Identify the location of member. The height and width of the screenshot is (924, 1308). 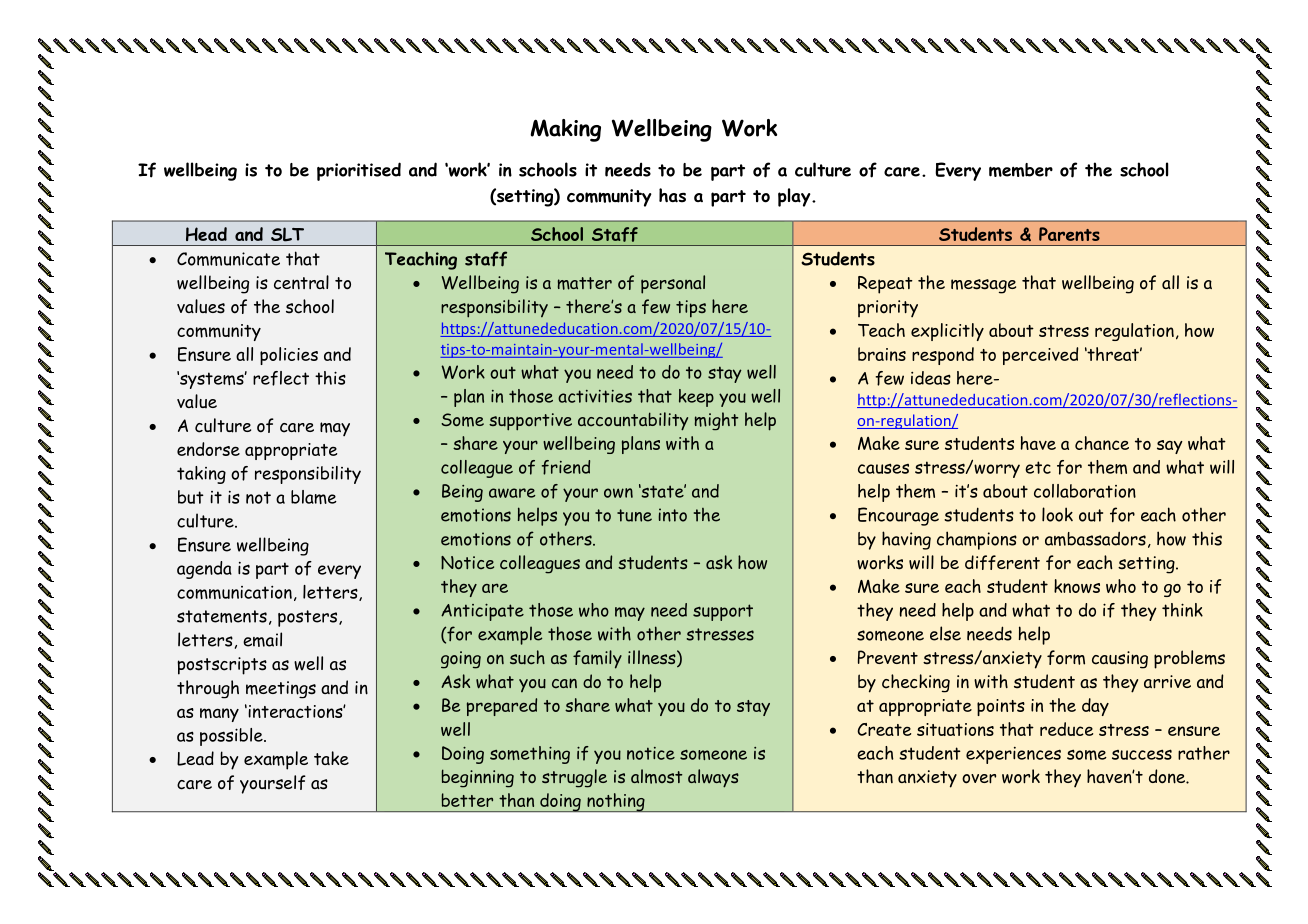
(1021, 170).
